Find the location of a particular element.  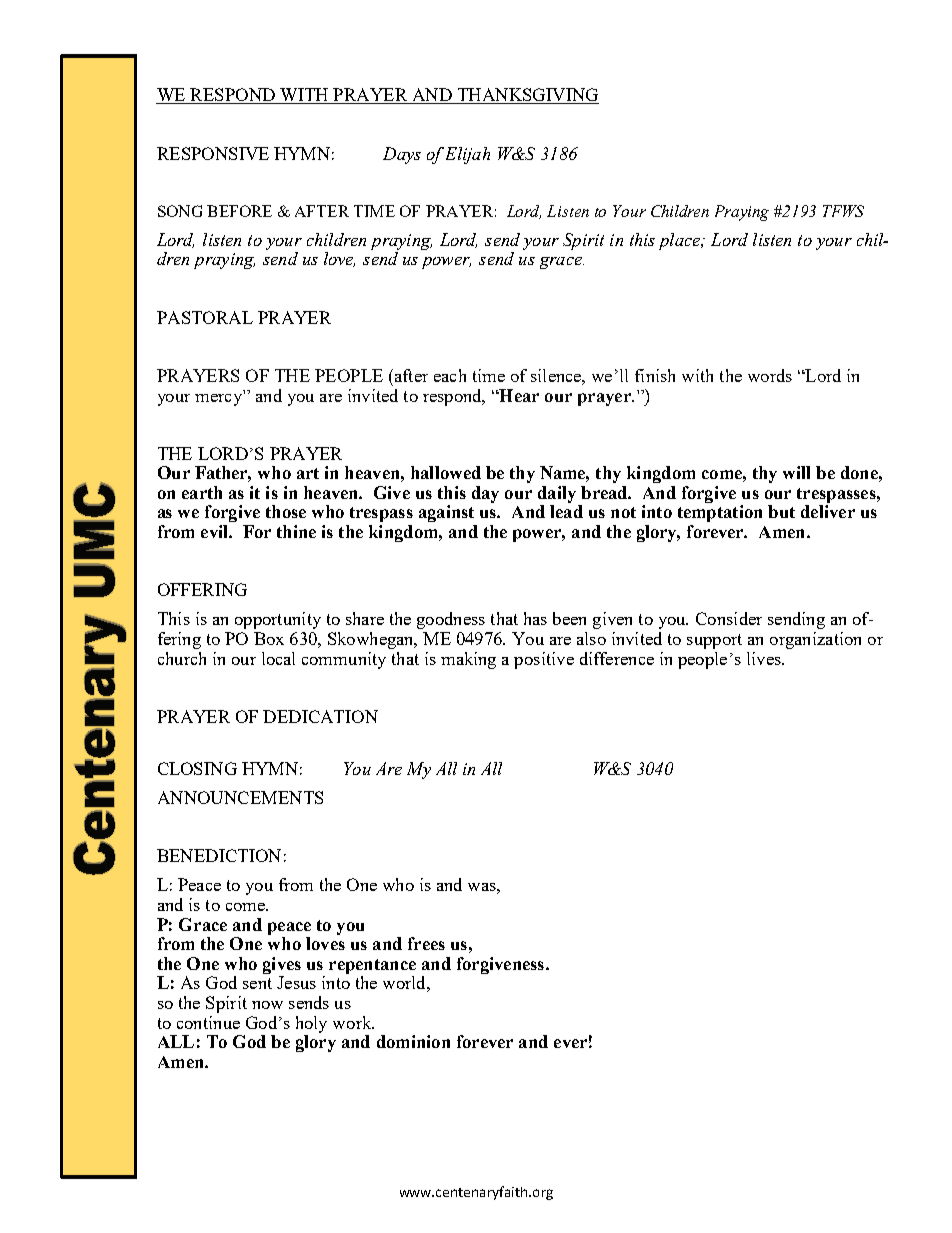

now is located at coordinates (267, 1005).
